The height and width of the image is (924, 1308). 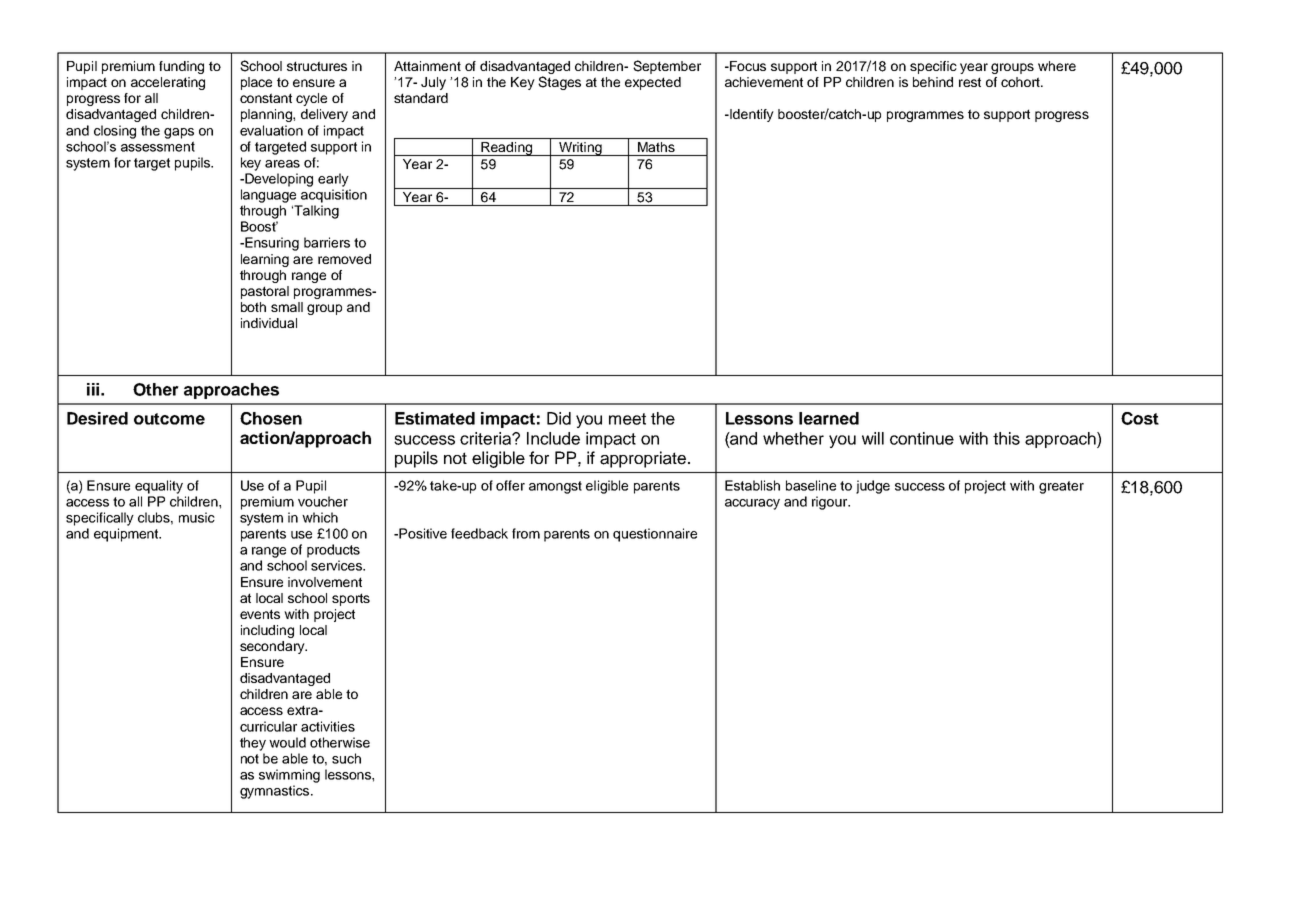 What do you see at coordinates (346, 758) in the image?
I see `such` at bounding box center [346, 758].
